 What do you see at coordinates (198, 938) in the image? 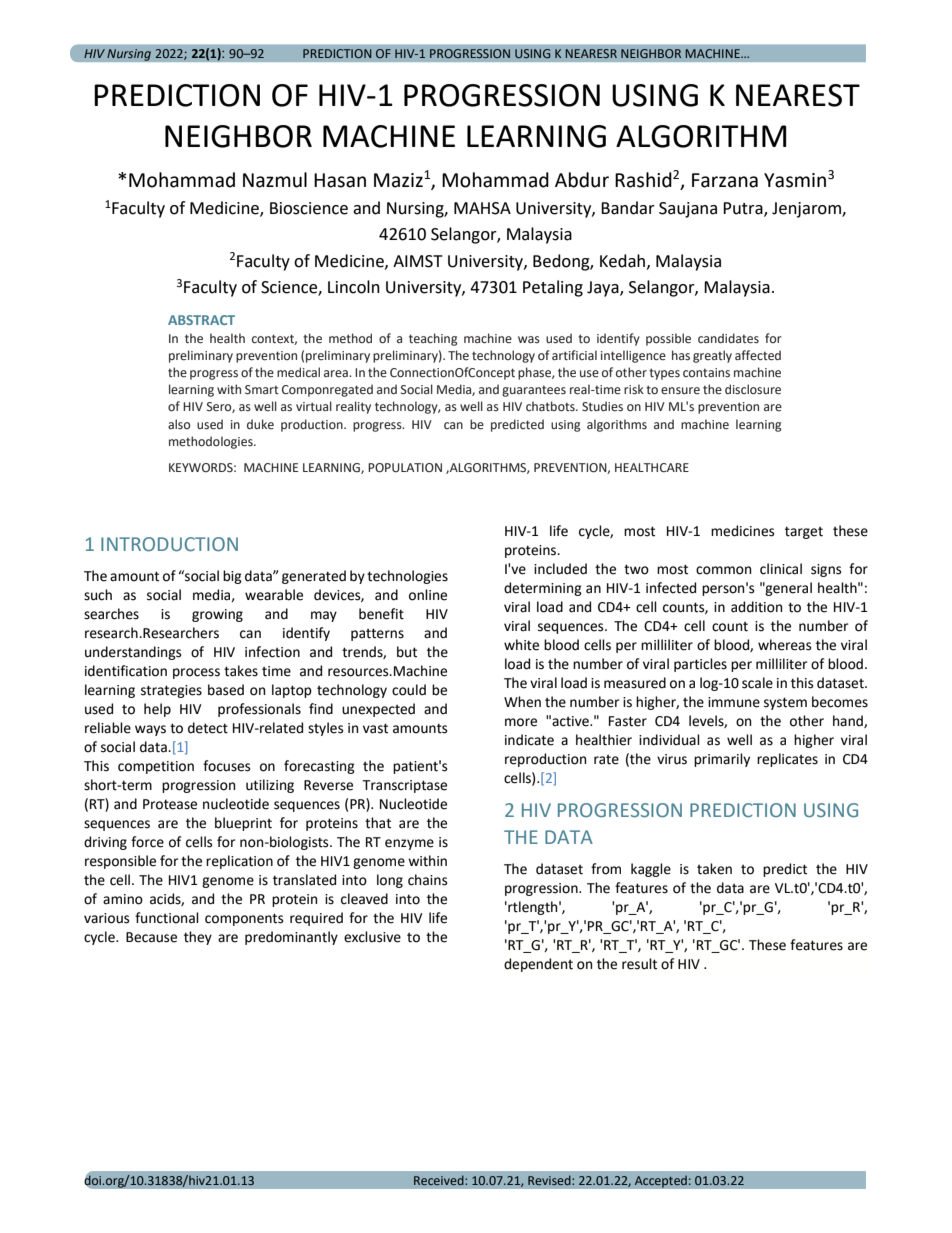
I see `they` at bounding box center [198, 938].
